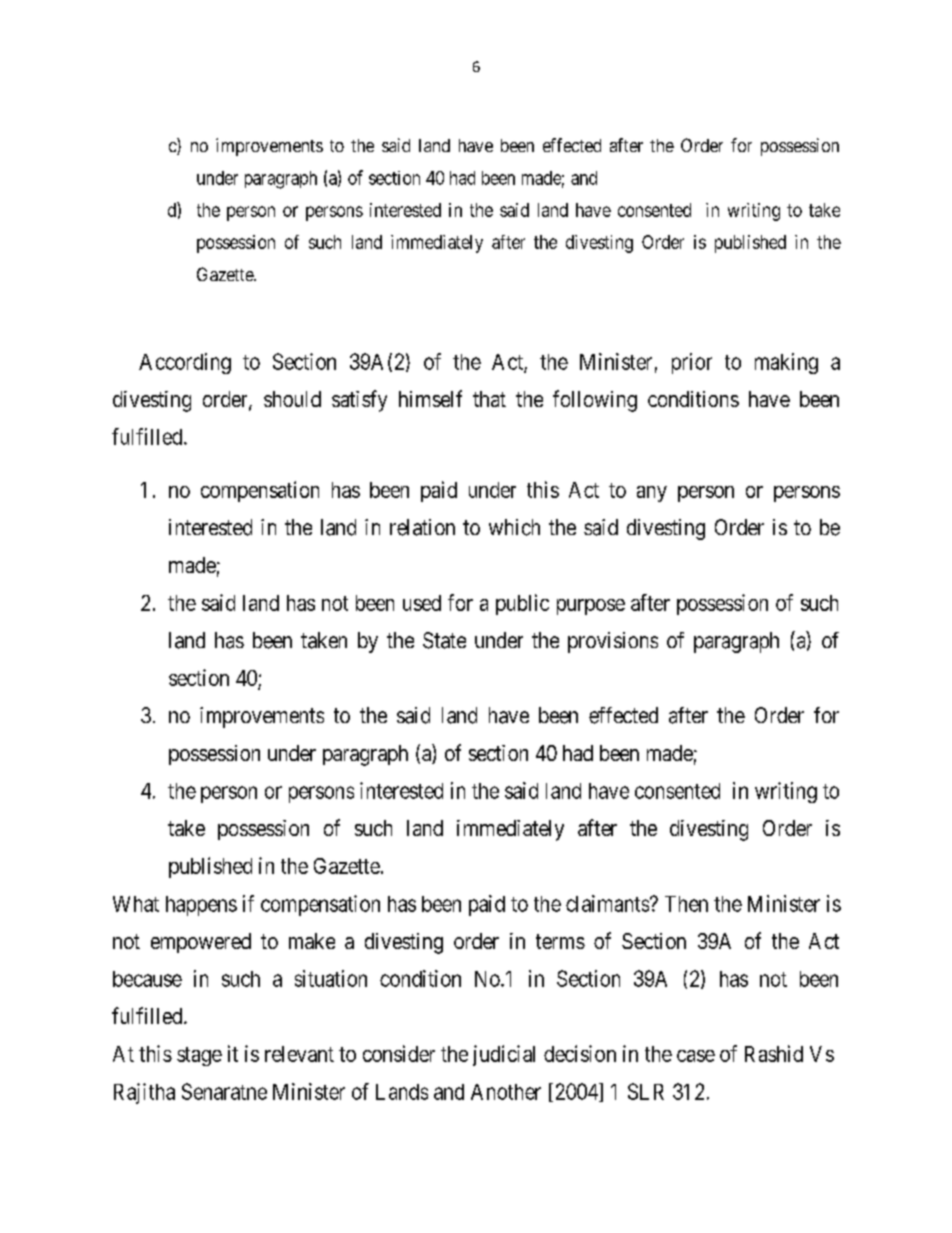 The width and height of the document is (952, 1233). What do you see at coordinates (591, 607) in the document?
I see `purpose` at bounding box center [591, 607].
